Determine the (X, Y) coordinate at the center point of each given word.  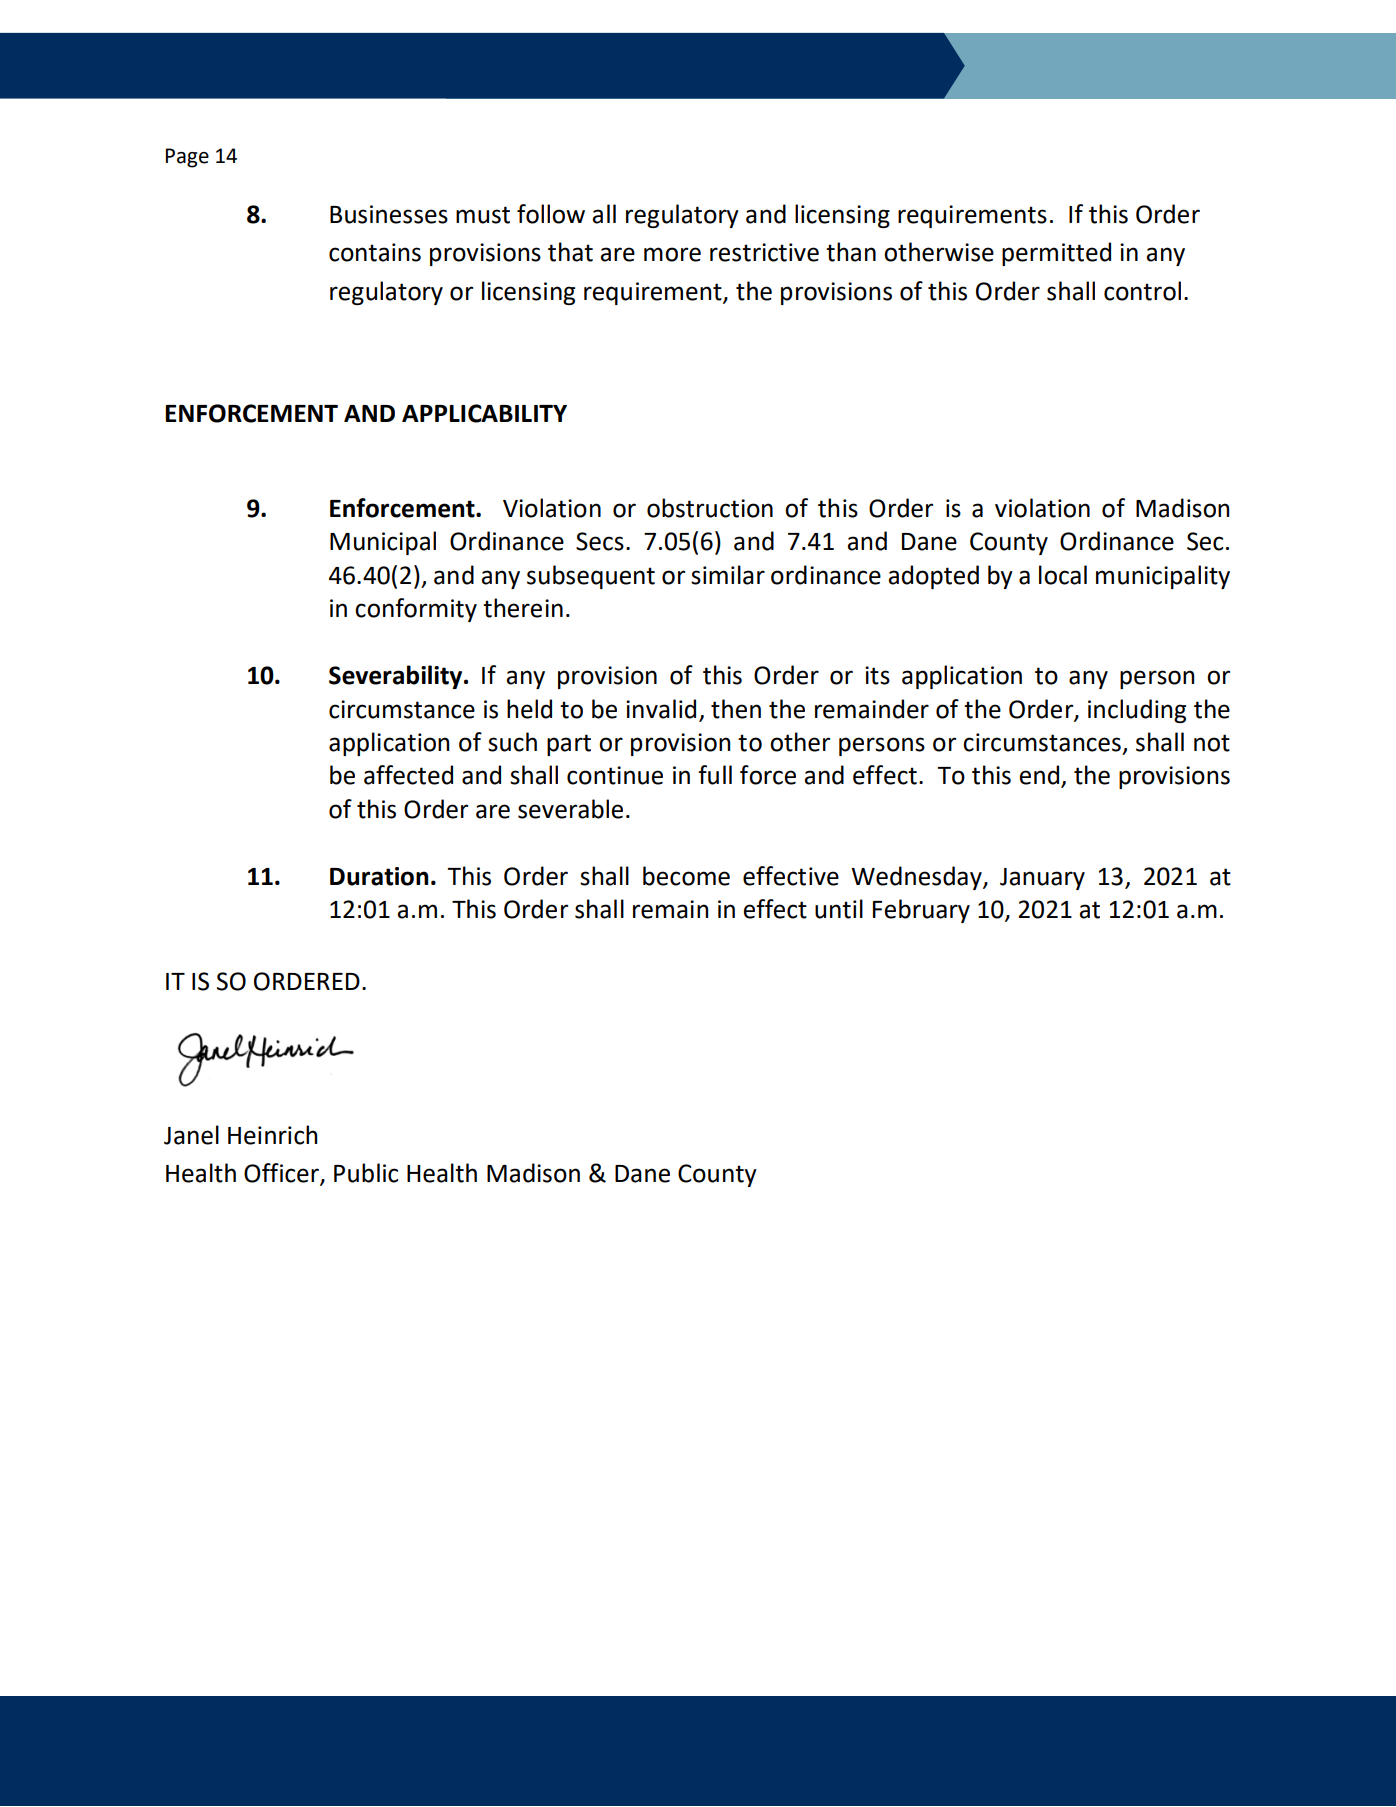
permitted (1056, 254)
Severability (397, 677)
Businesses (389, 214)
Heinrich (272, 1135)
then (736, 709)
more (672, 254)
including (1137, 711)
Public (366, 1173)
